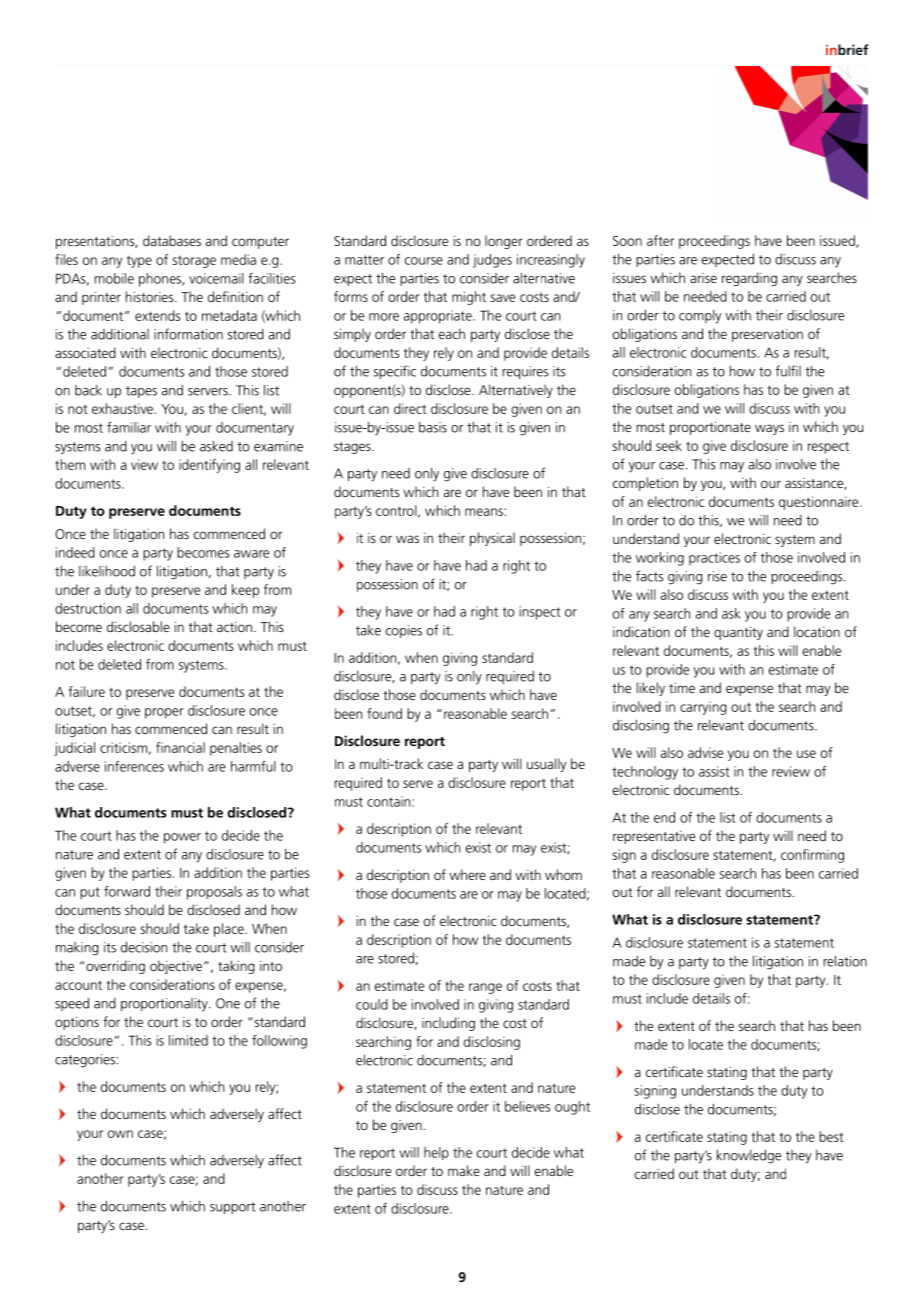 The image size is (924, 1308). I want to click on make, so click(464, 1170).
